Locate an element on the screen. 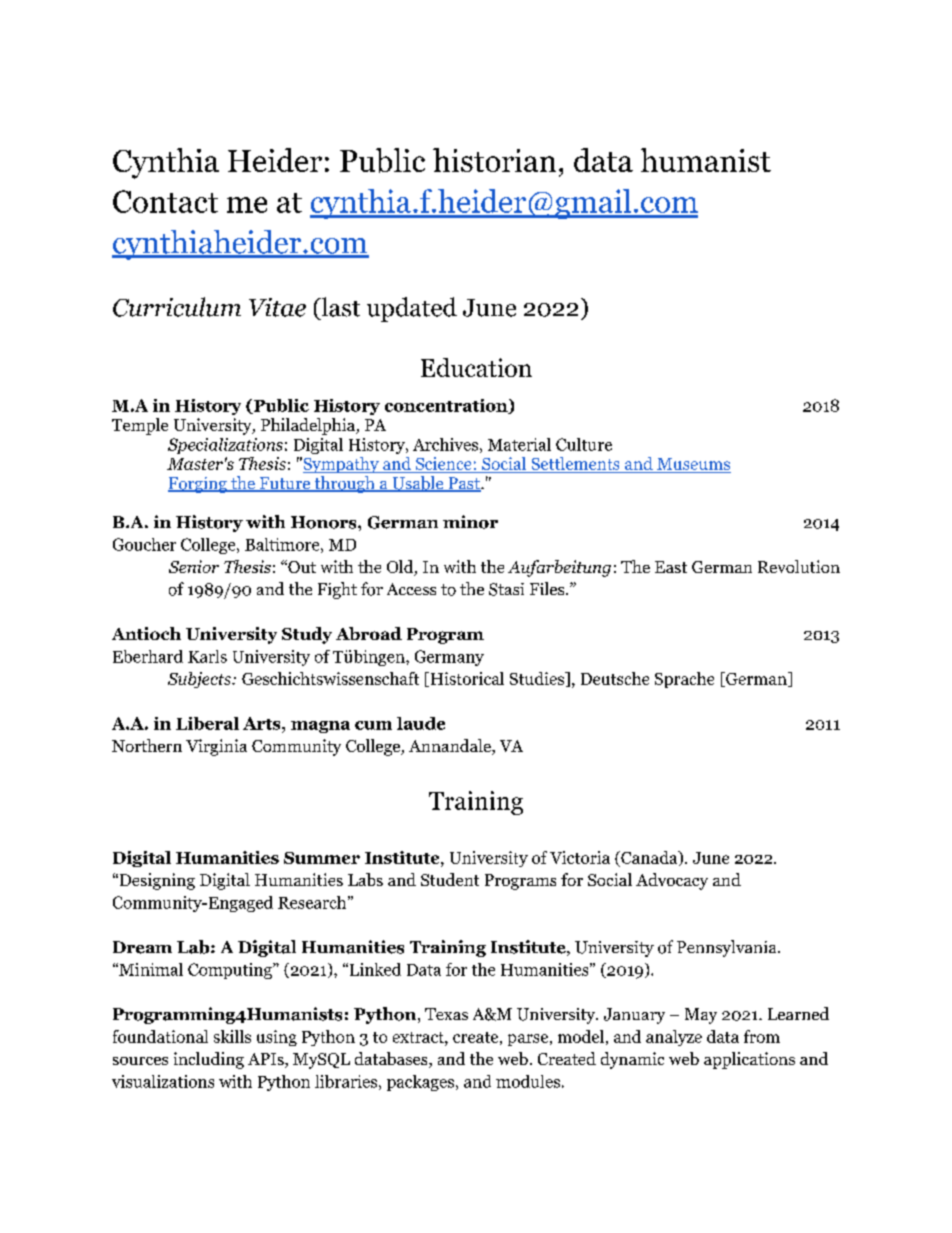 Image resolution: width=952 pixels, height=1233 pixels. Sprache is located at coordinates (684, 680).
